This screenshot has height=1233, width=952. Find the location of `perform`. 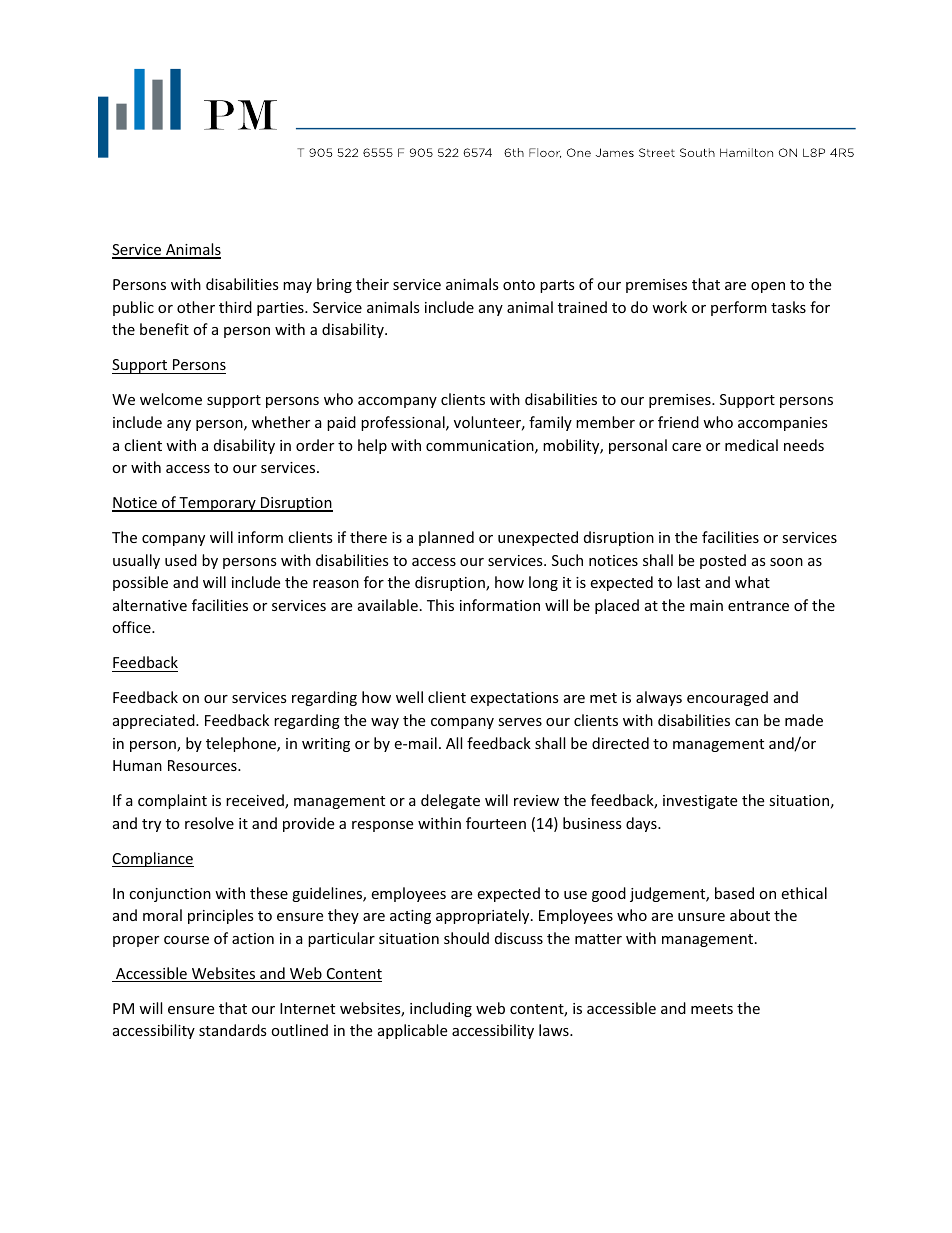

perform is located at coordinates (739, 308).
